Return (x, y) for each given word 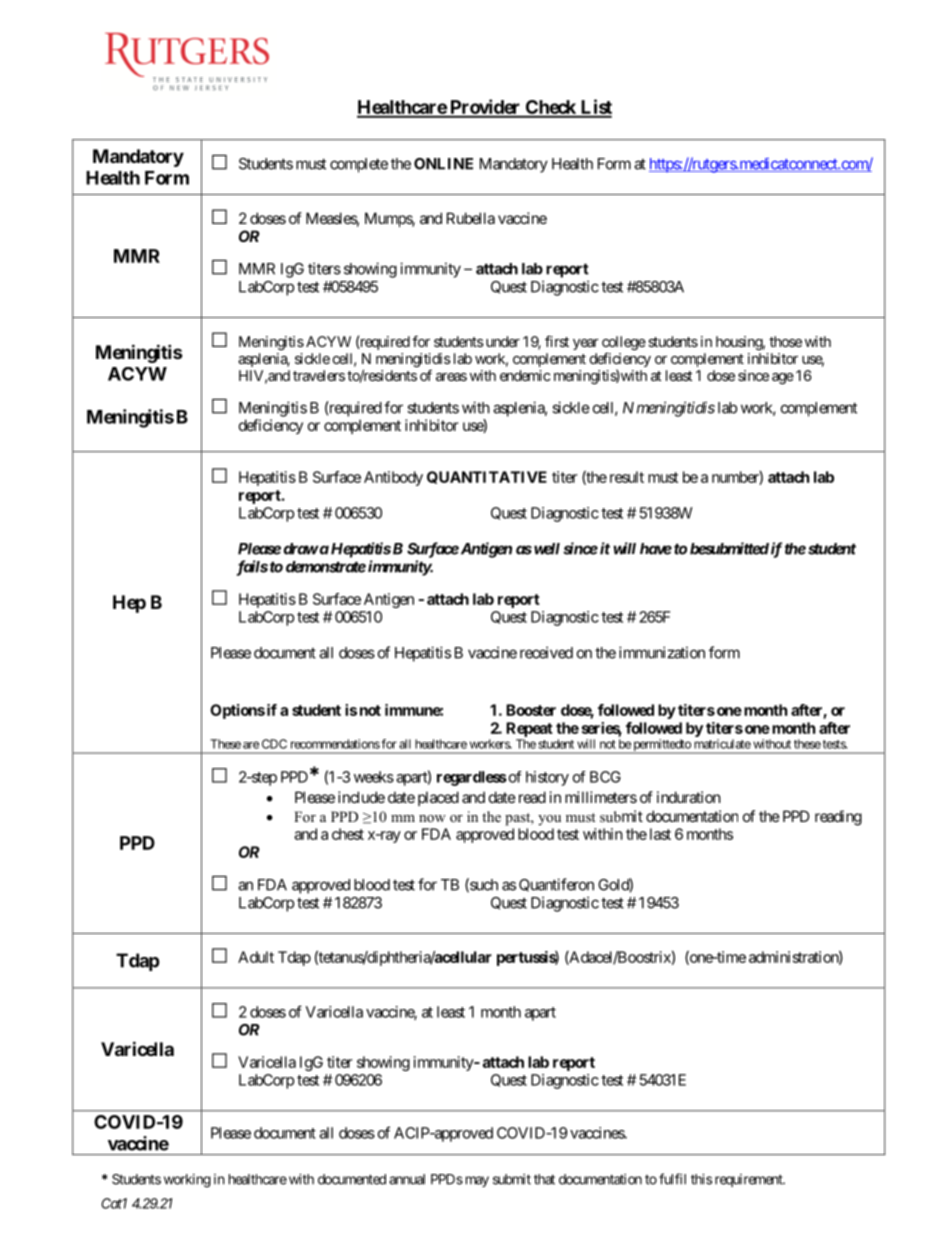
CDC (274, 744)
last (660, 834)
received (546, 652)
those (785, 341)
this (701, 1179)
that (544, 1179)
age (783, 378)
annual (407, 1179)
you (549, 820)
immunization (662, 652)
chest (348, 834)
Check (550, 108)
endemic (525, 375)
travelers (319, 375)
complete (359, 165)
